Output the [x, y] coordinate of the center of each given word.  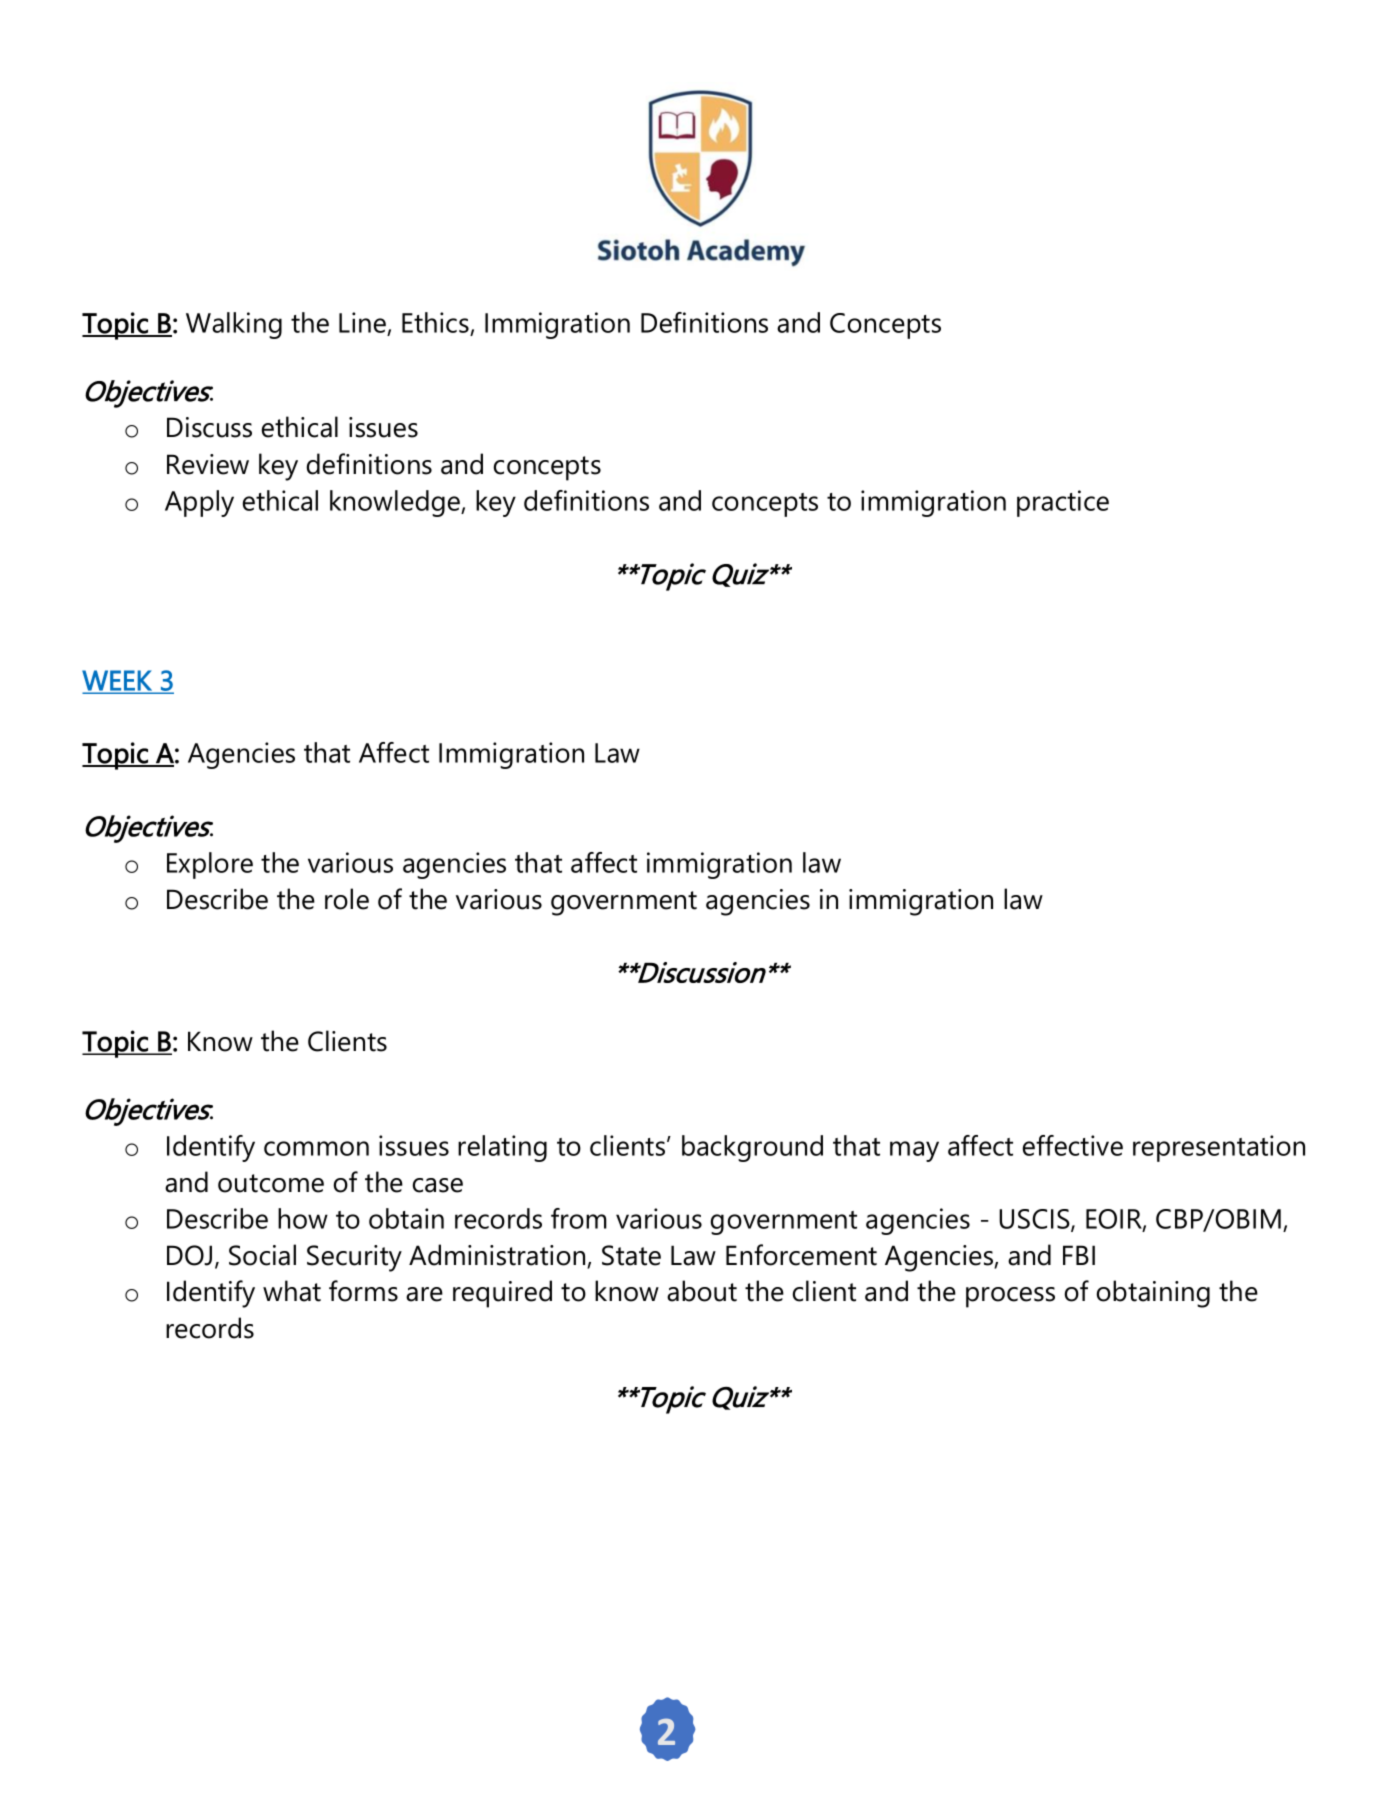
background [752, 1148]
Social [262, 1255]
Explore [210, 865]
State [631, 1255]
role [347, 899]
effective [1073, 1145]
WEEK [118, 681]
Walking [234, 325]
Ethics [436, 324]
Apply [199, 503]
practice [1063, 503]
